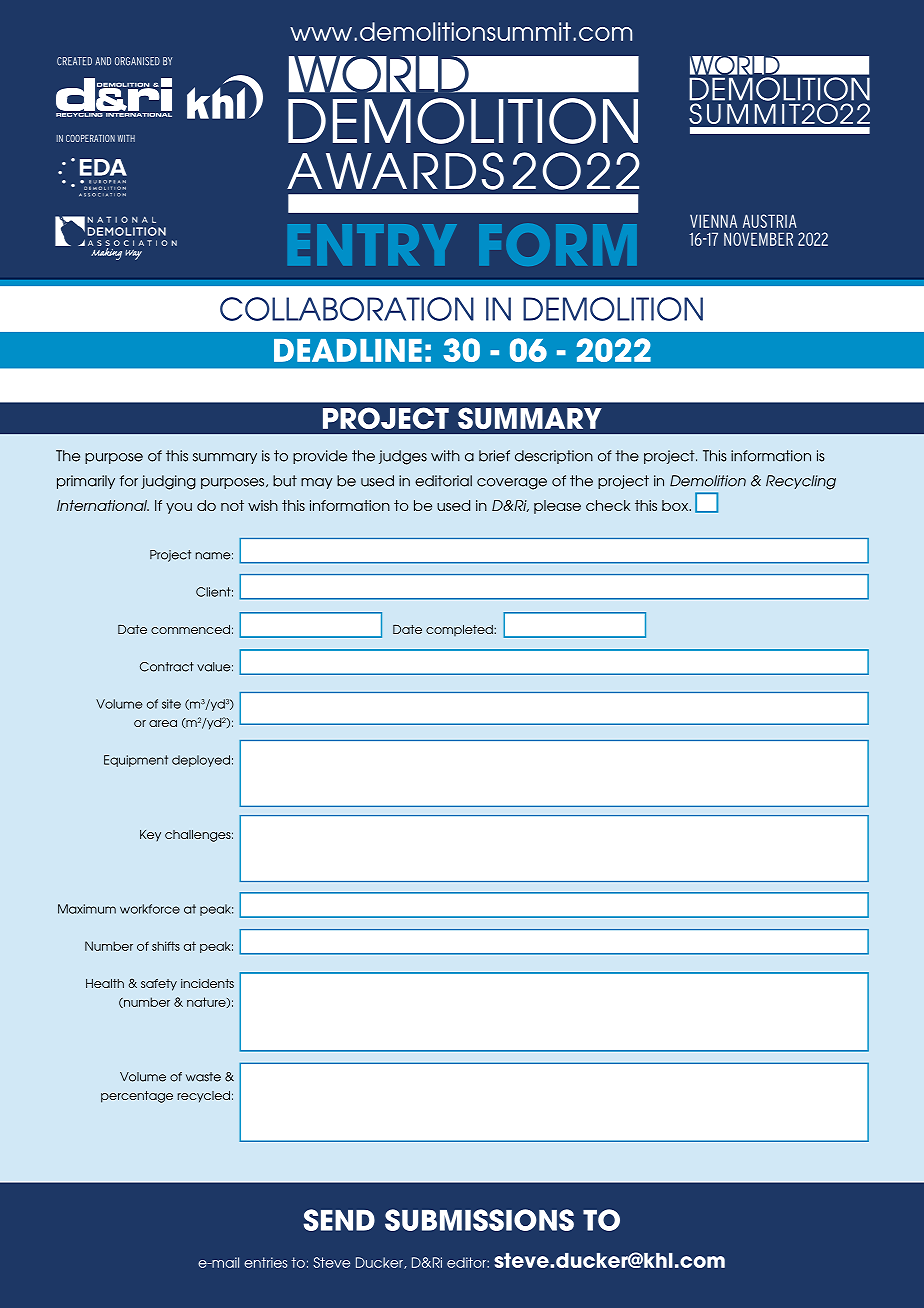 The width and height of the image is (924, 1308). Describe the element at coordinates (137, 61) in the image. I see `ORGANISED` at that location.
